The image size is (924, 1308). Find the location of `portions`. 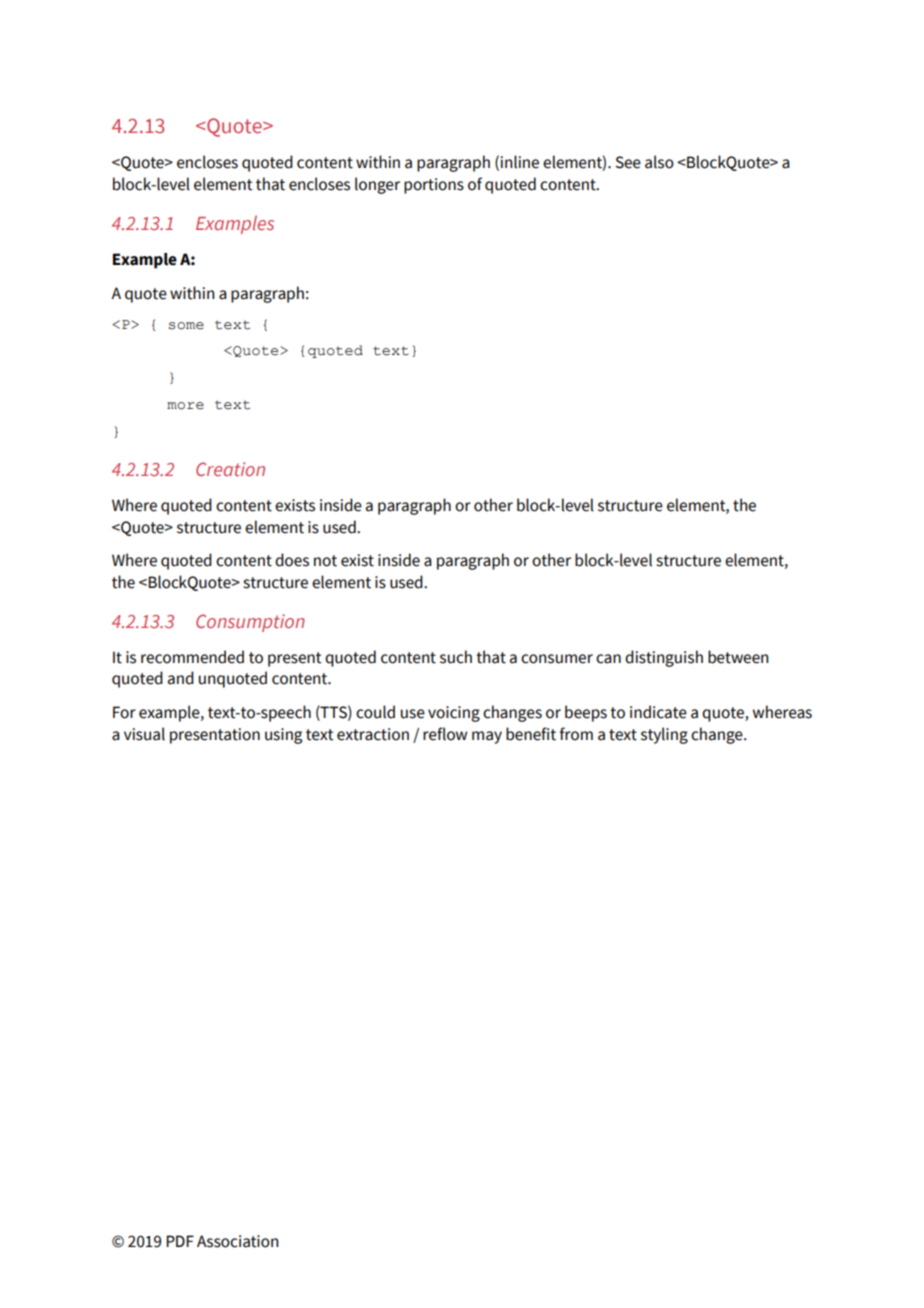

portions is located at coordinates (434, 186).
